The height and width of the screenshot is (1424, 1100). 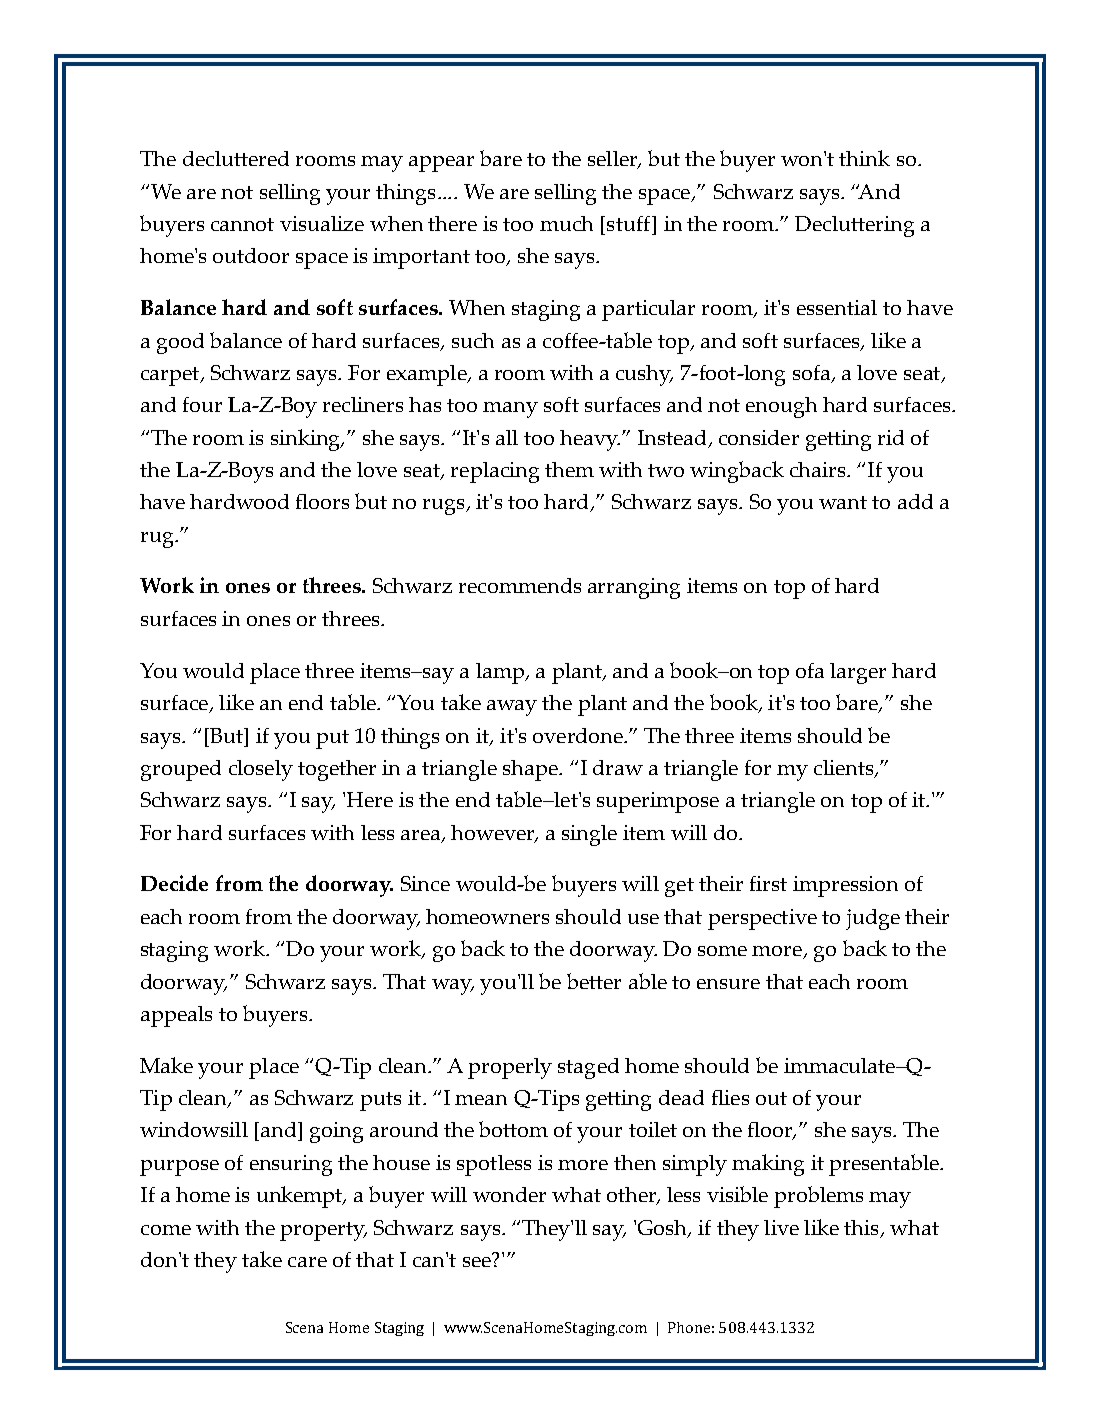 What do you see at coordinates (862, 1229) in the screenshot?
I see `this` at bounding box center [862, 1229].
